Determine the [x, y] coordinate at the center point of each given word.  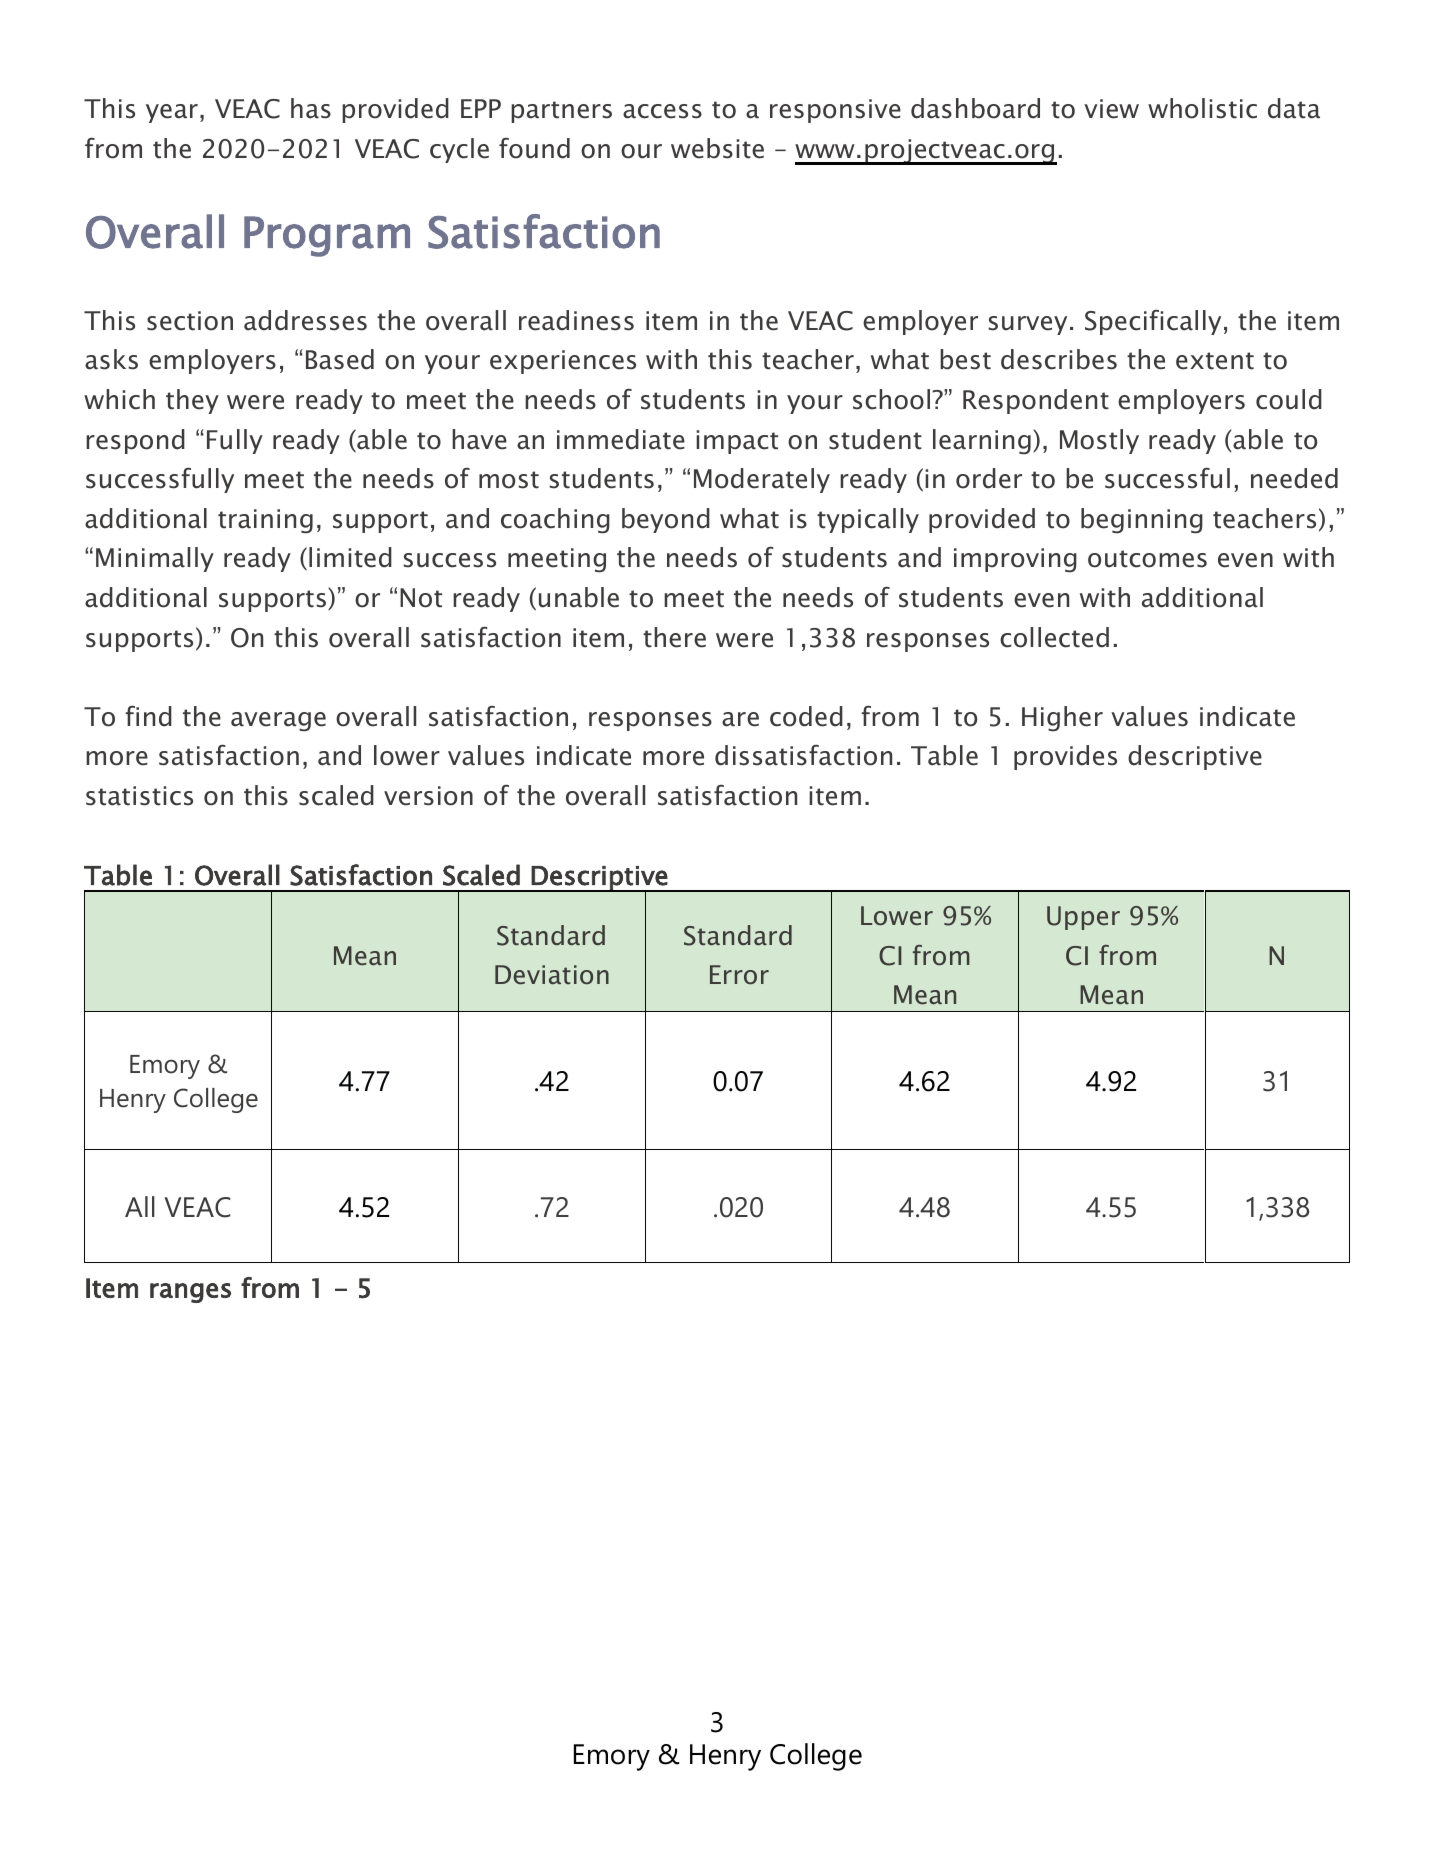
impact [737, 442]
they [192, 401]
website [717, 148]
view [1111, 109]
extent [1215, 361]
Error [739, 974]
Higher [1062, 719]
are [740, 719]
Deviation [552, 974]
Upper [1083, 918]
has [311, 108]
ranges [190, 1293]
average [278, 722]
